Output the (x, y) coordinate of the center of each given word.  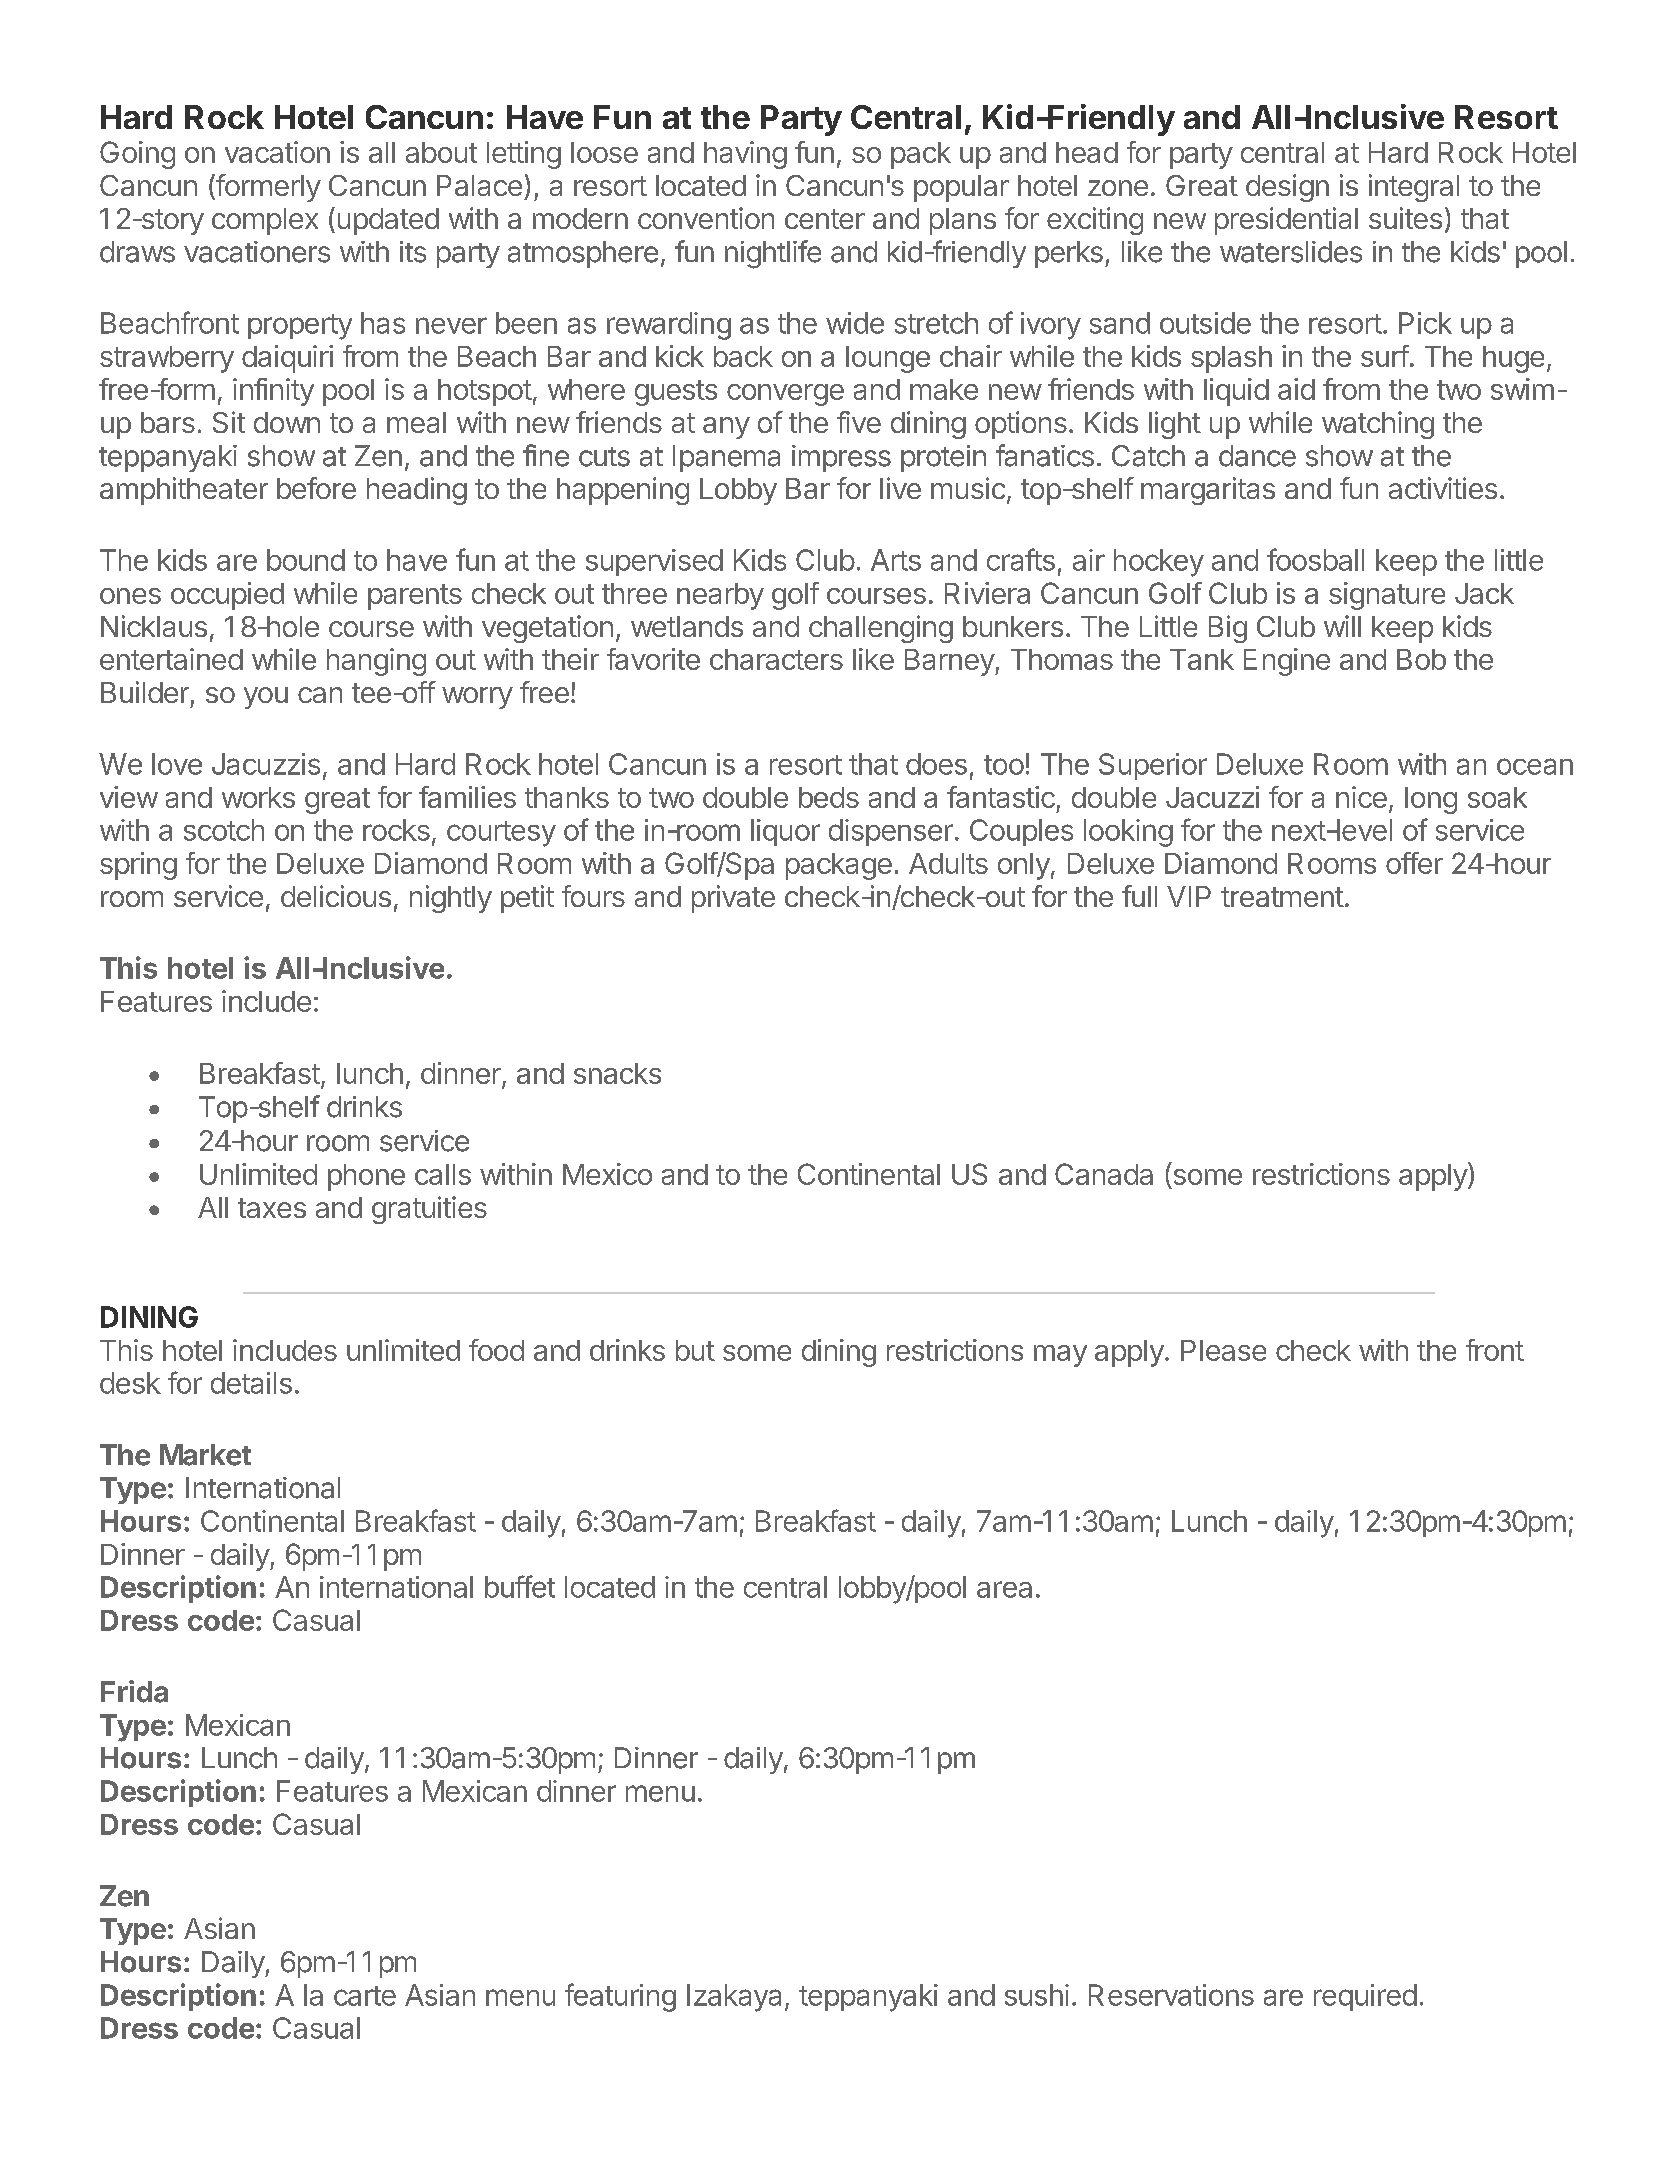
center (825, 219)
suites (1405, 218)
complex (265, 221)
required (1365, 1997)
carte (365, 1996)
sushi (1037, 1995)
